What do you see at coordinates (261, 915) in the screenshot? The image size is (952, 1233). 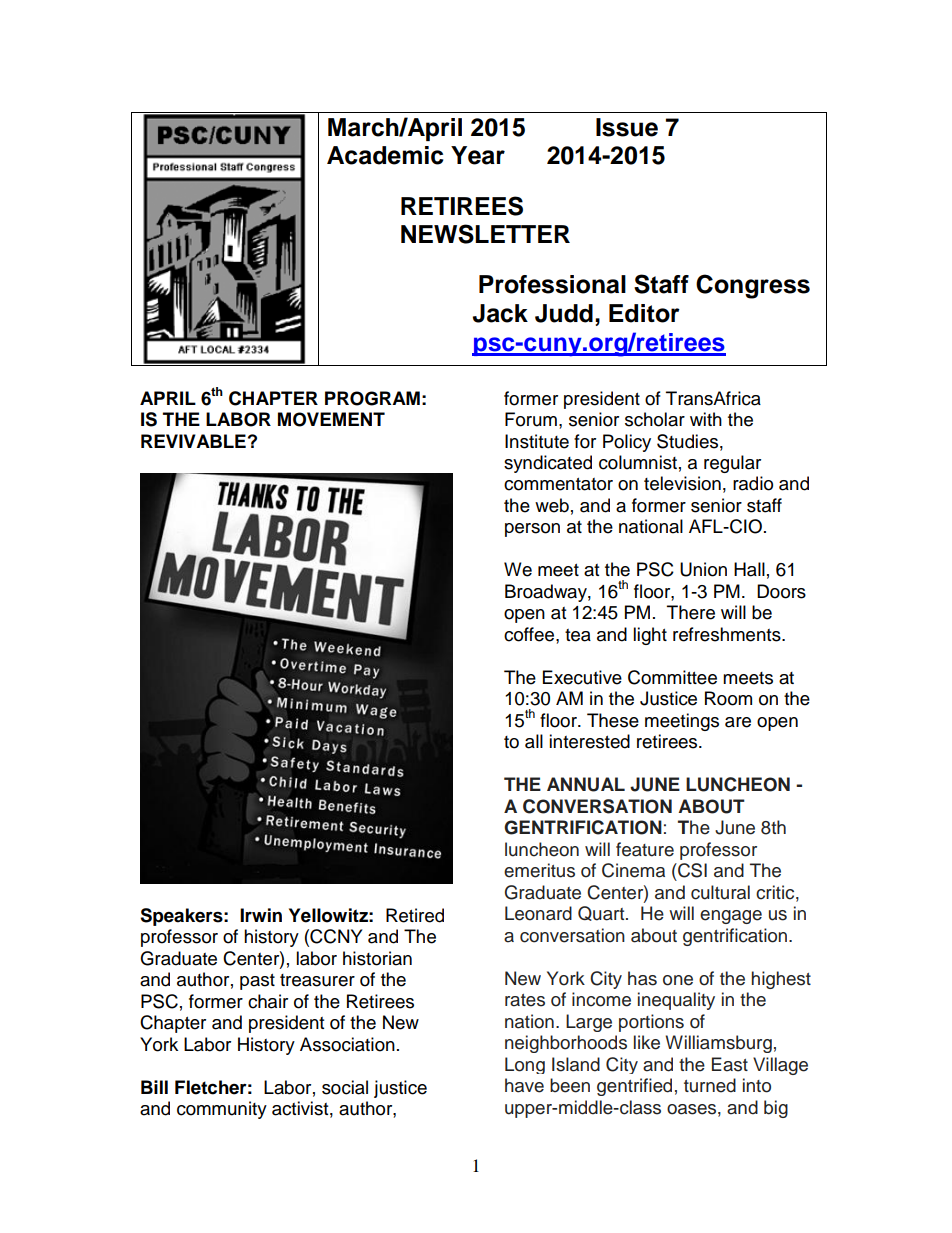 I see `Irwin` at bounding box center [261, 915].
